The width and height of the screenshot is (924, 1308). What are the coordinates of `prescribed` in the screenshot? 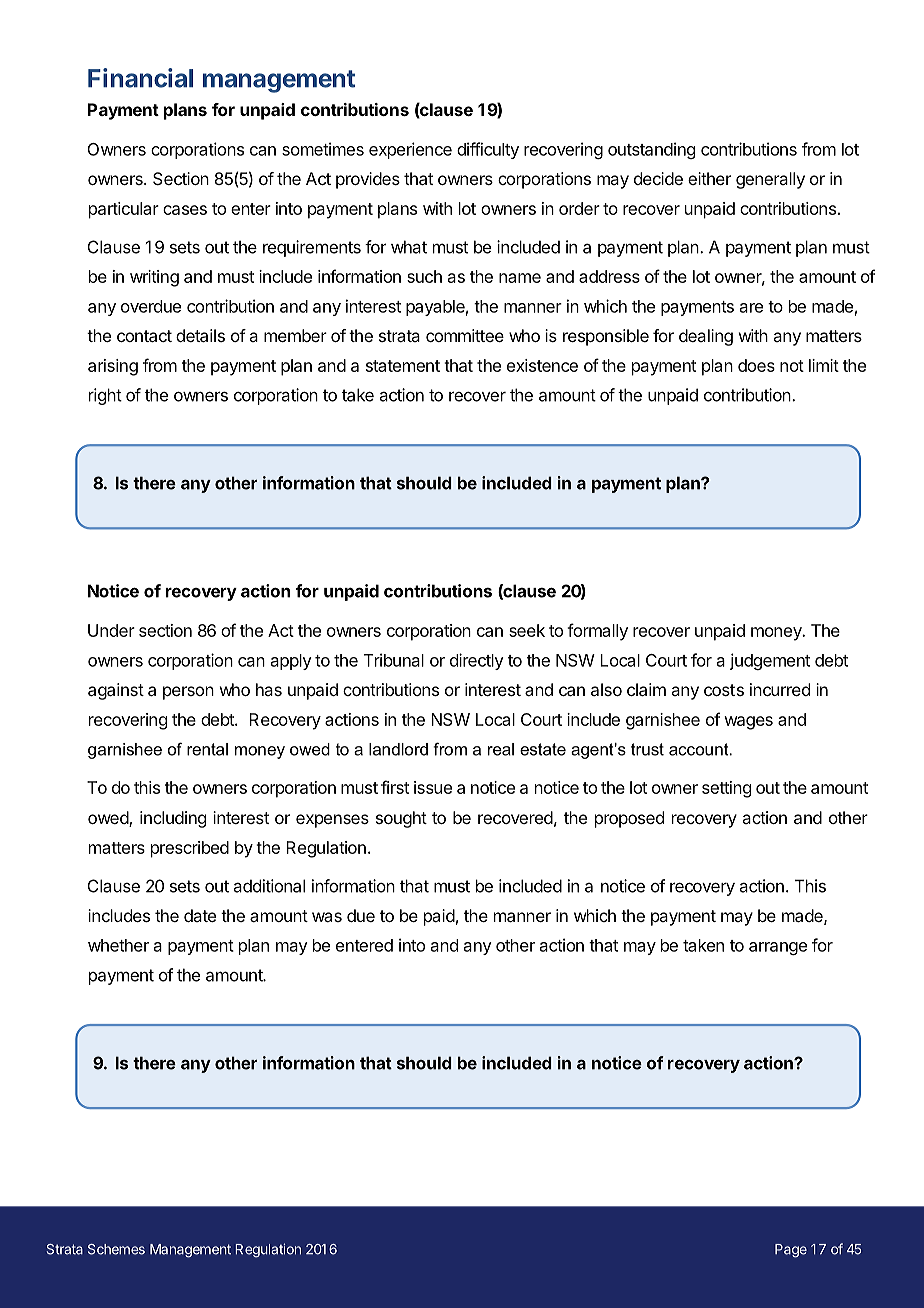 It's located at (190, 849).
